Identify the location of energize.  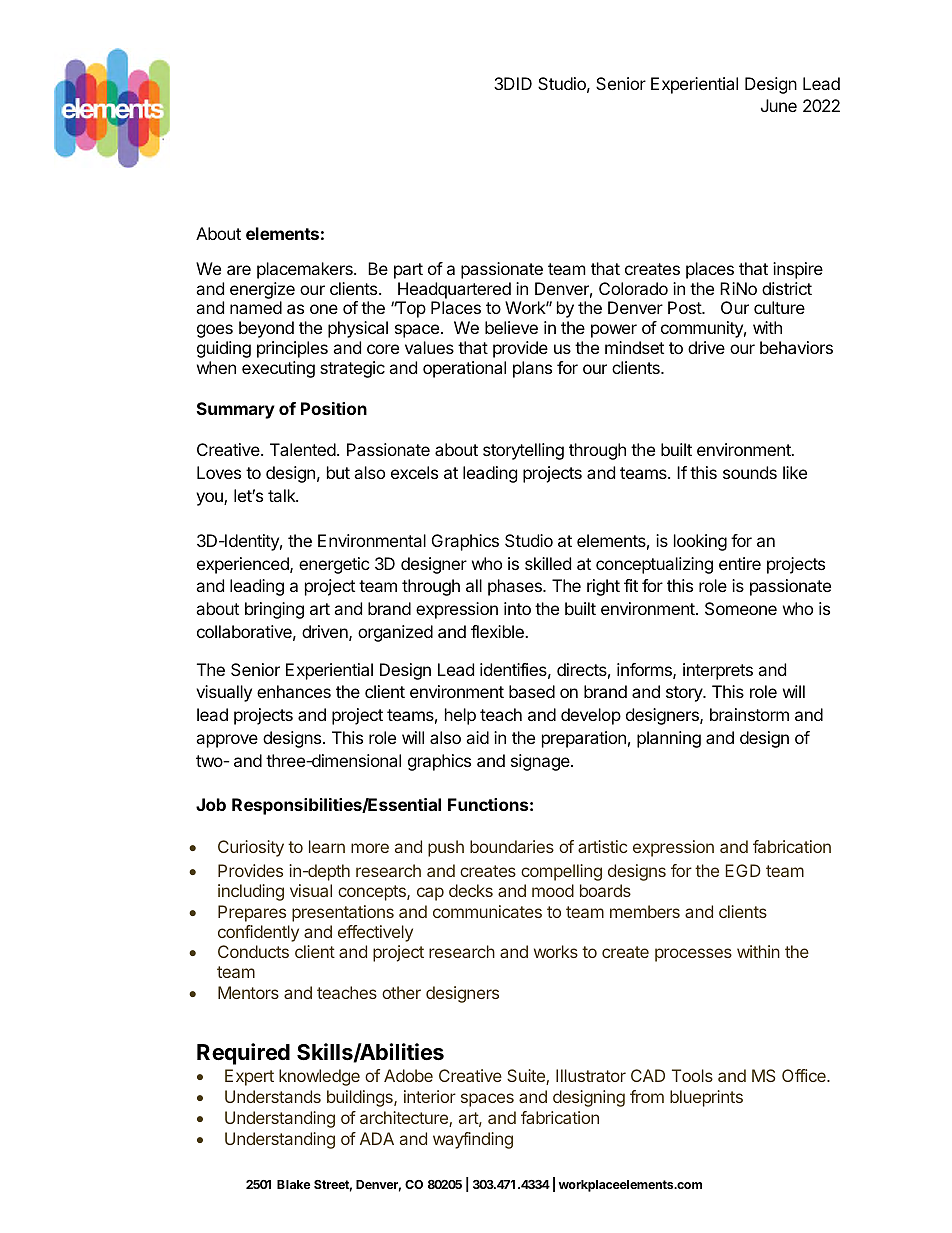
(262, 290).
